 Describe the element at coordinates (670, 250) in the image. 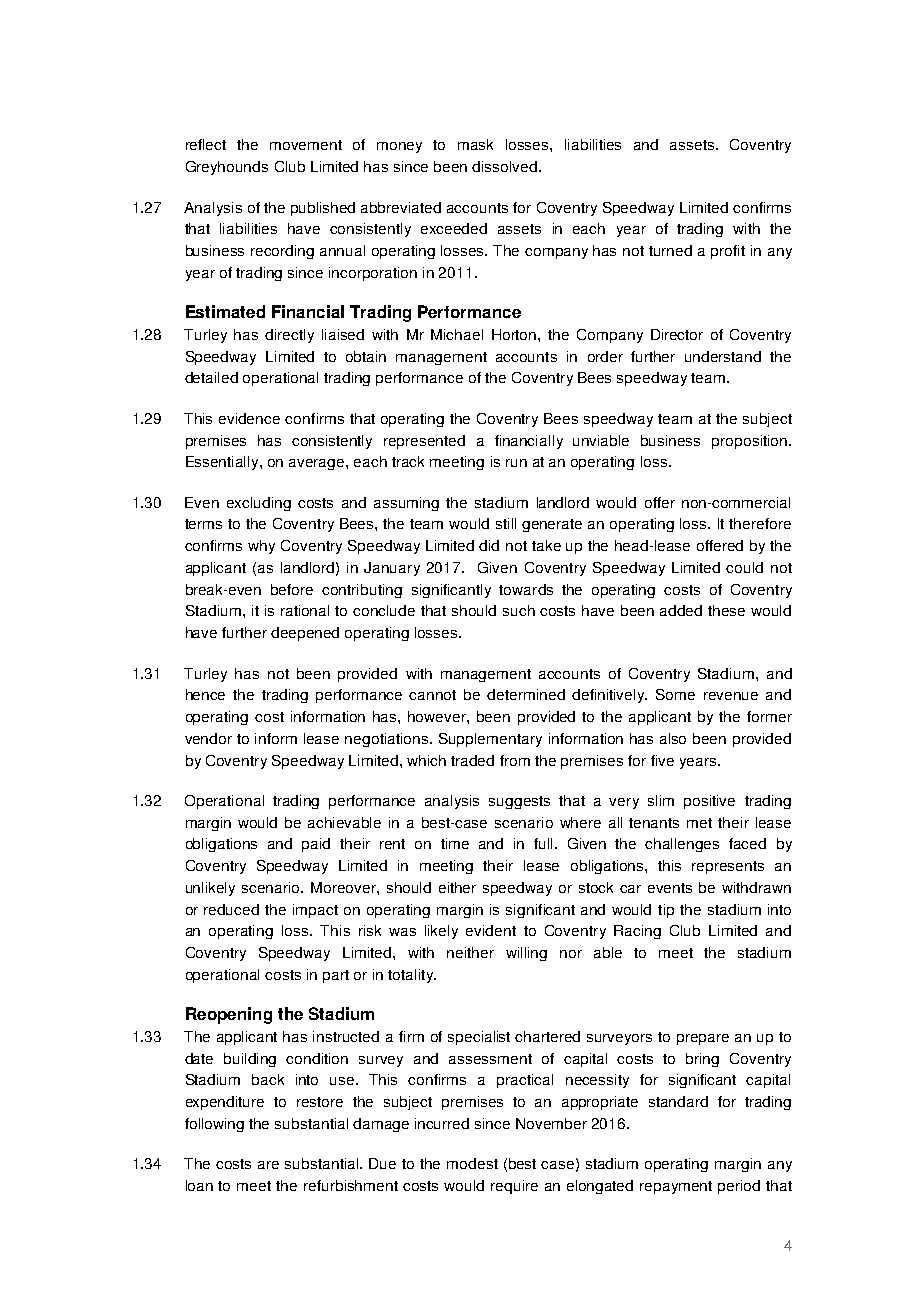

I see `turned` at that location.
